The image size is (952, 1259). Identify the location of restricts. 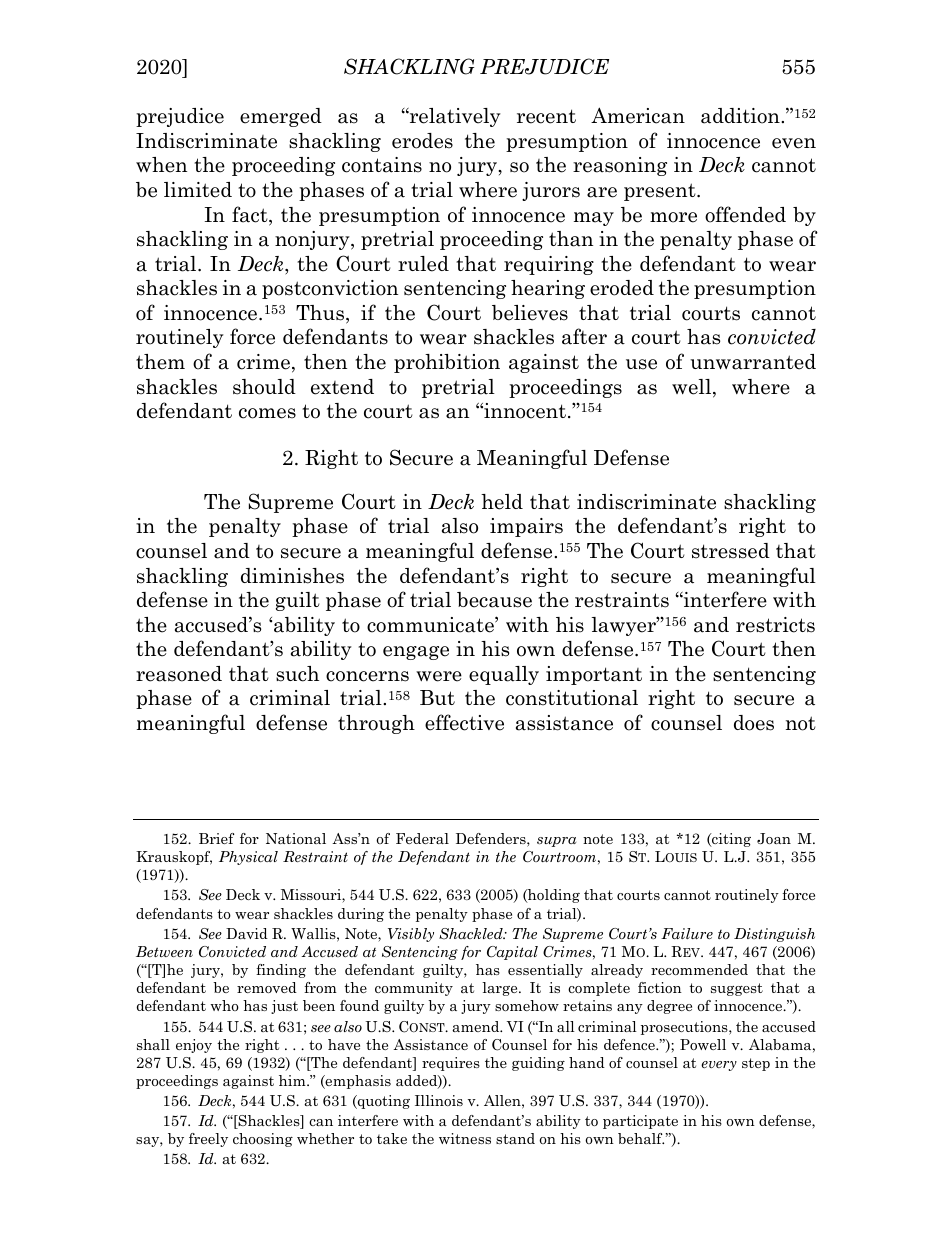
(775, 625).
